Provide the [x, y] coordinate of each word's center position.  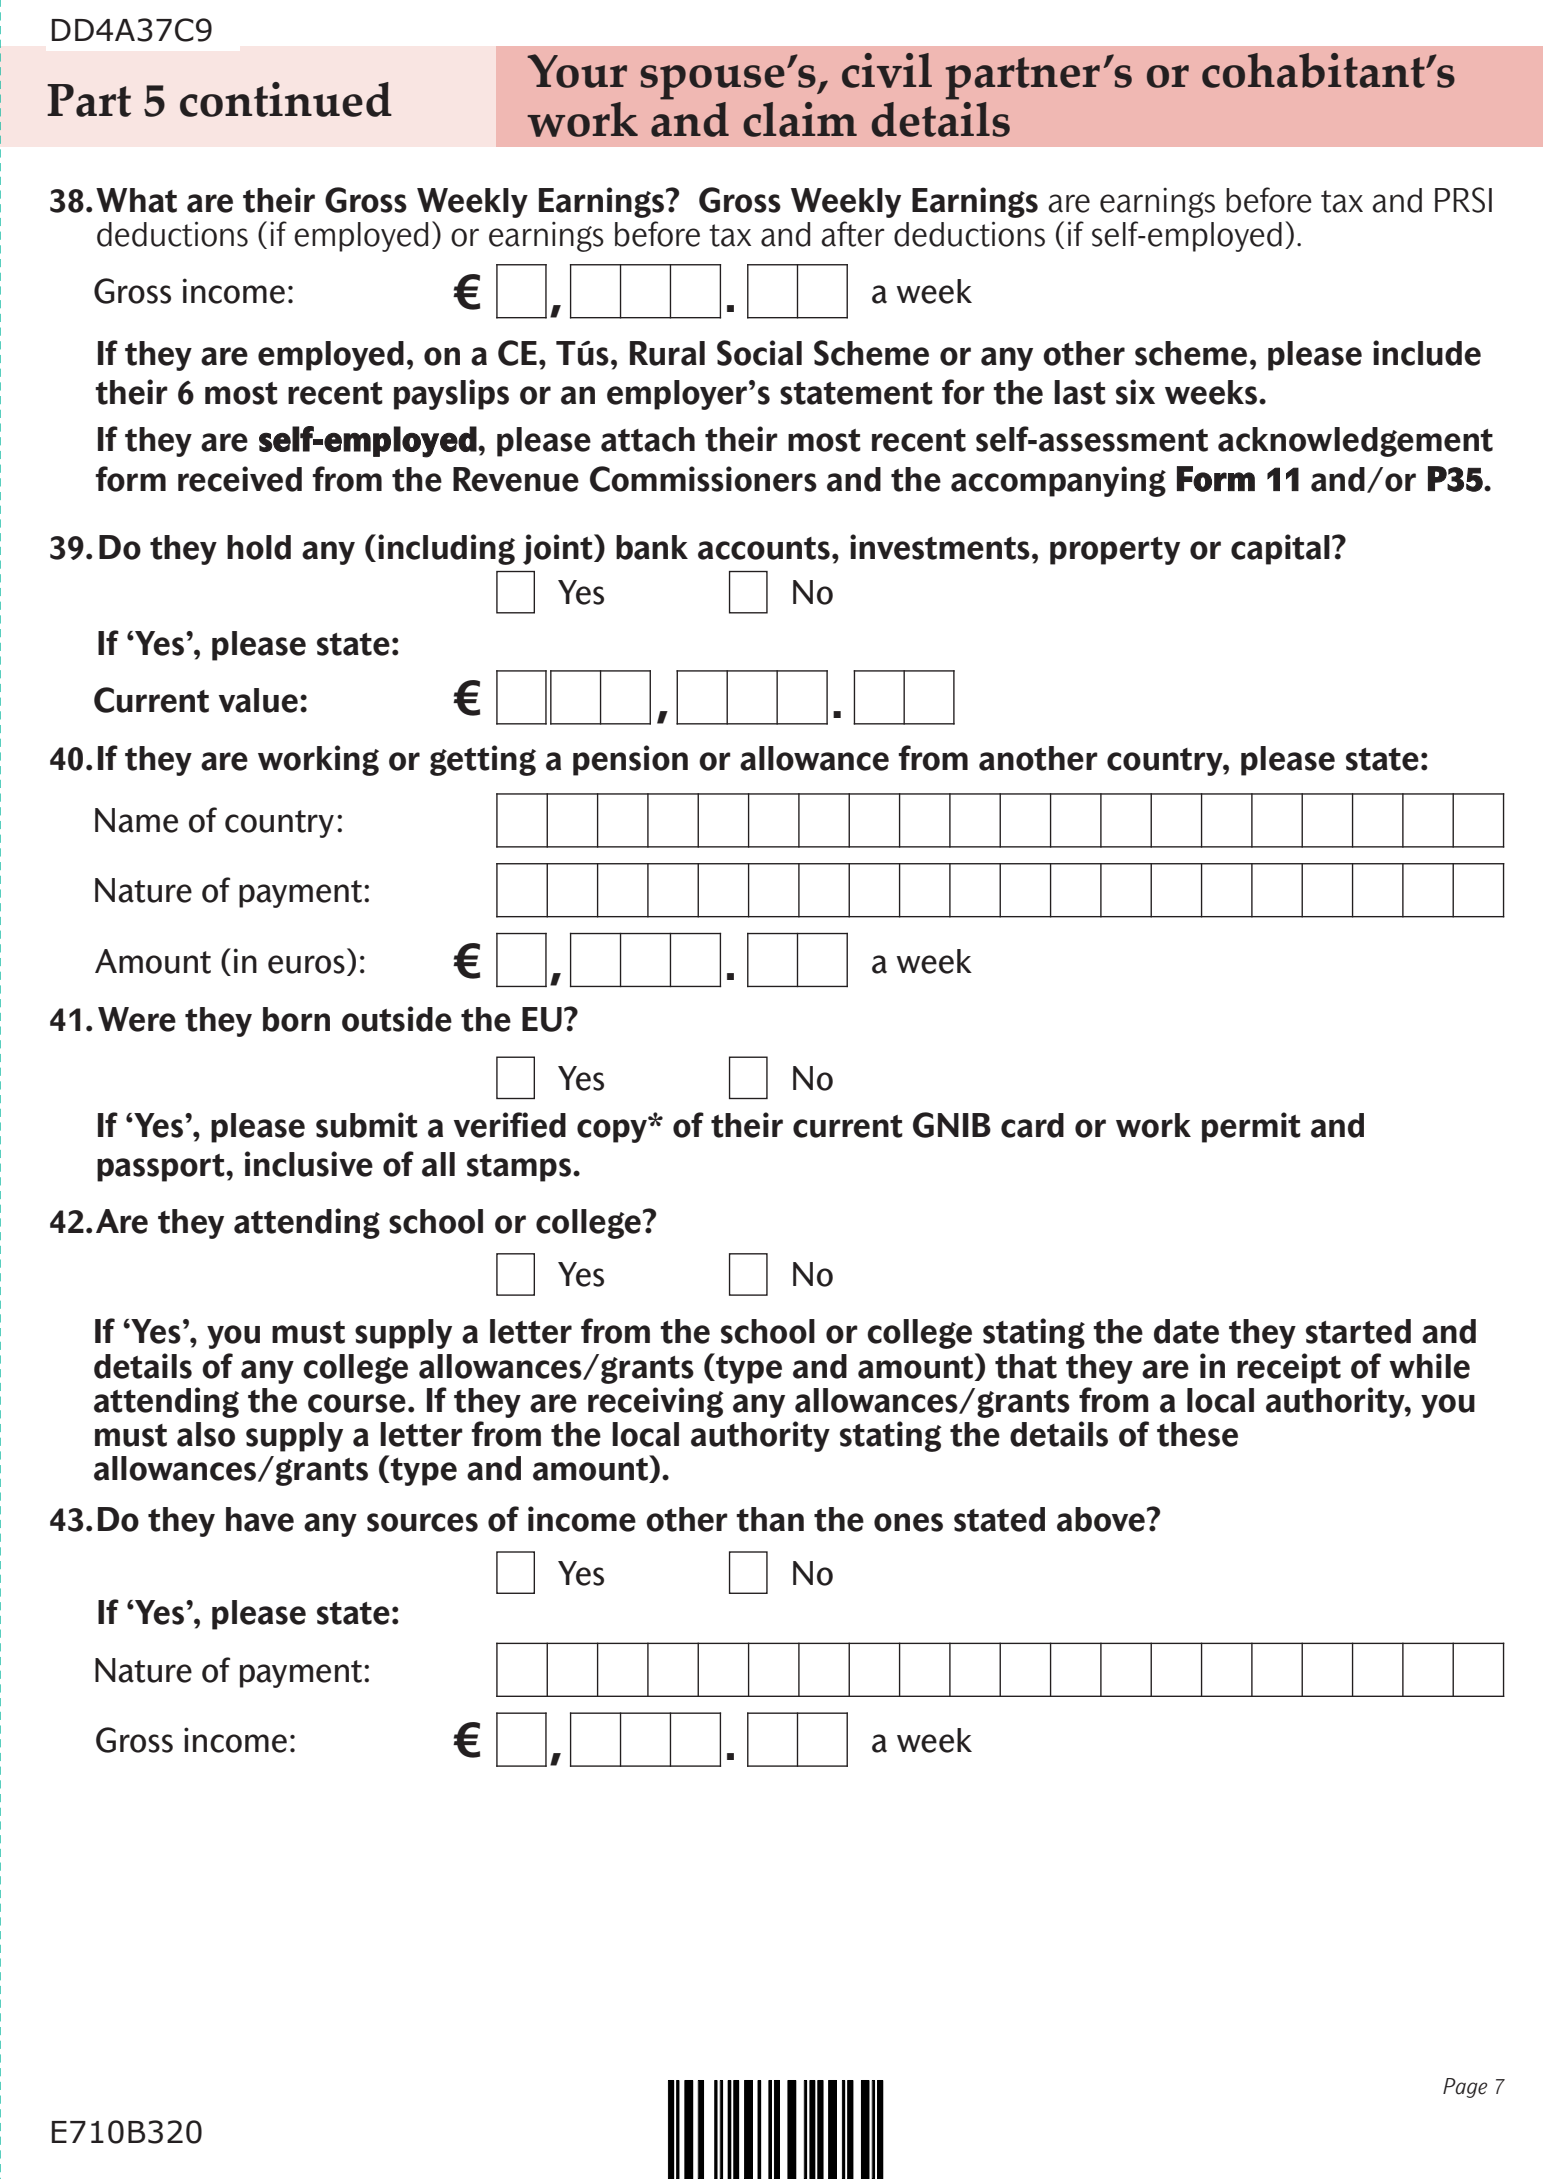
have [260, 1519]
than [770, 1519]
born [296, 1019]
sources [422, 1522]
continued [286, 99]
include [1427, 353]
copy [613, 1130]
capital [1280, 549]
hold [259, 547]
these [1197, 1434]
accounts [764, 548]
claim [800, 119]
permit [1251, 1127]
